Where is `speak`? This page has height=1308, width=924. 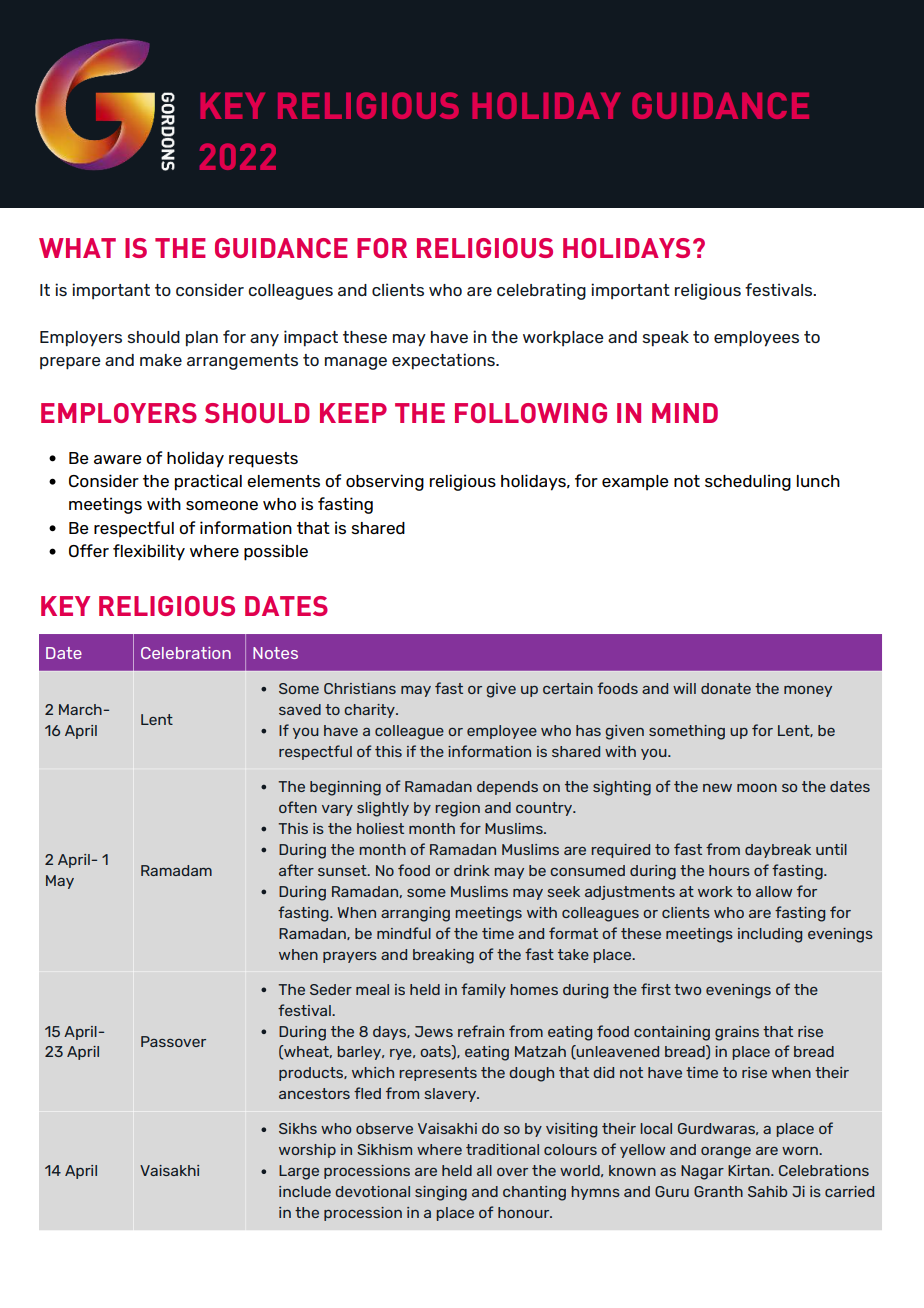
speak is located at coordinates (665, 339).
